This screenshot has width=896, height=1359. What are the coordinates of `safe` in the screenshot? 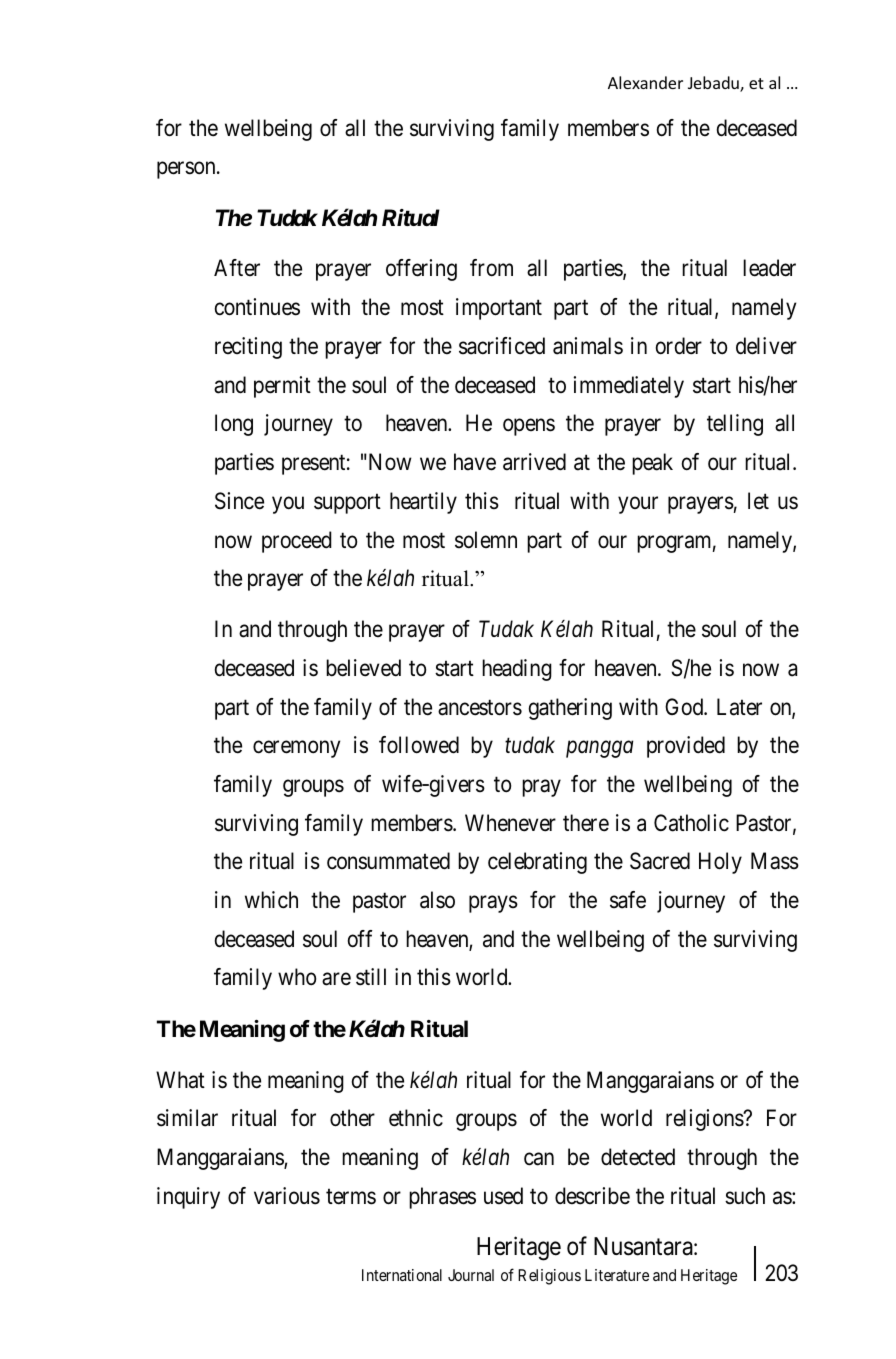 It's located at (628, 900).
